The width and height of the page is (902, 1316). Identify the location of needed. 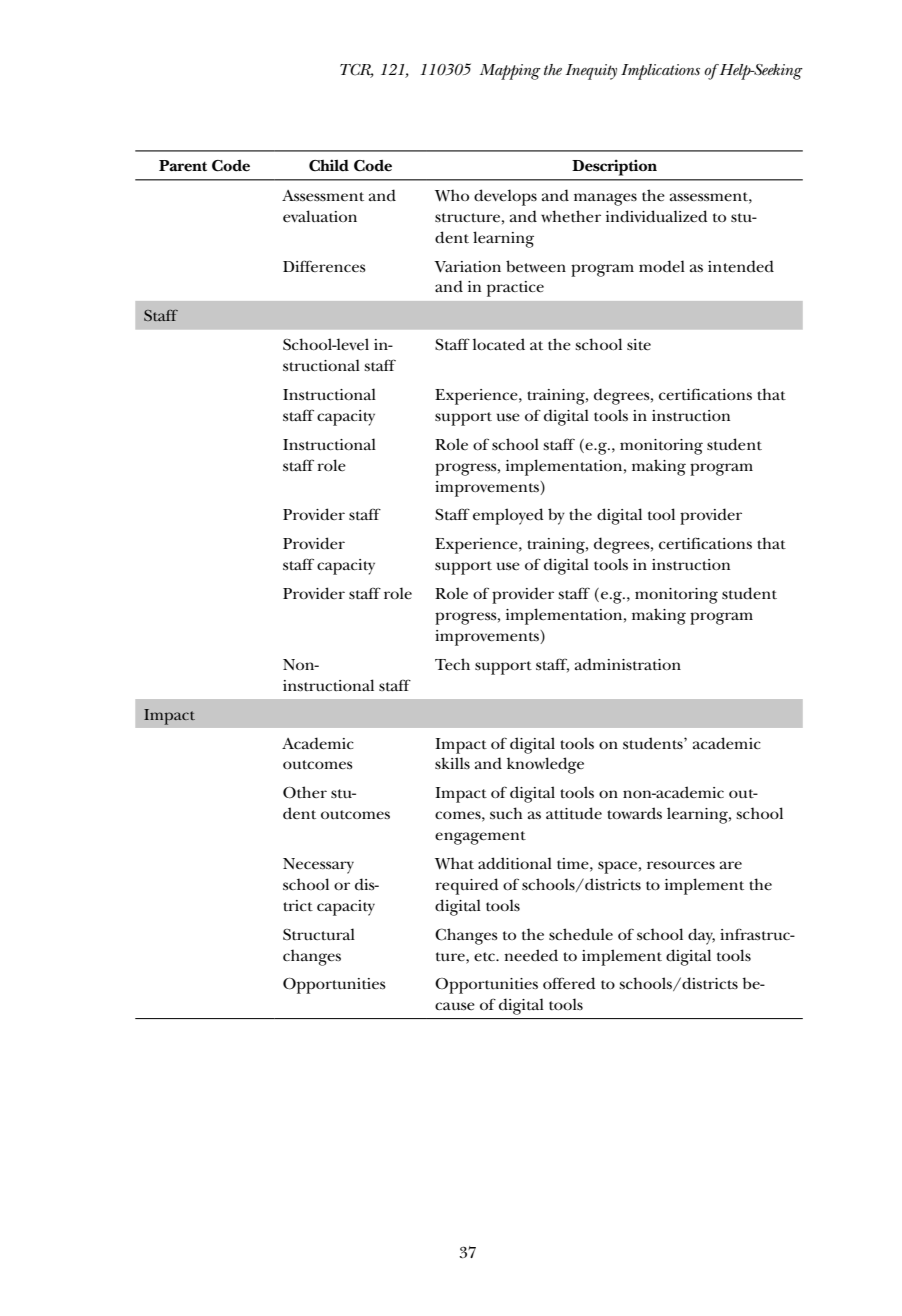
(531, 955).
